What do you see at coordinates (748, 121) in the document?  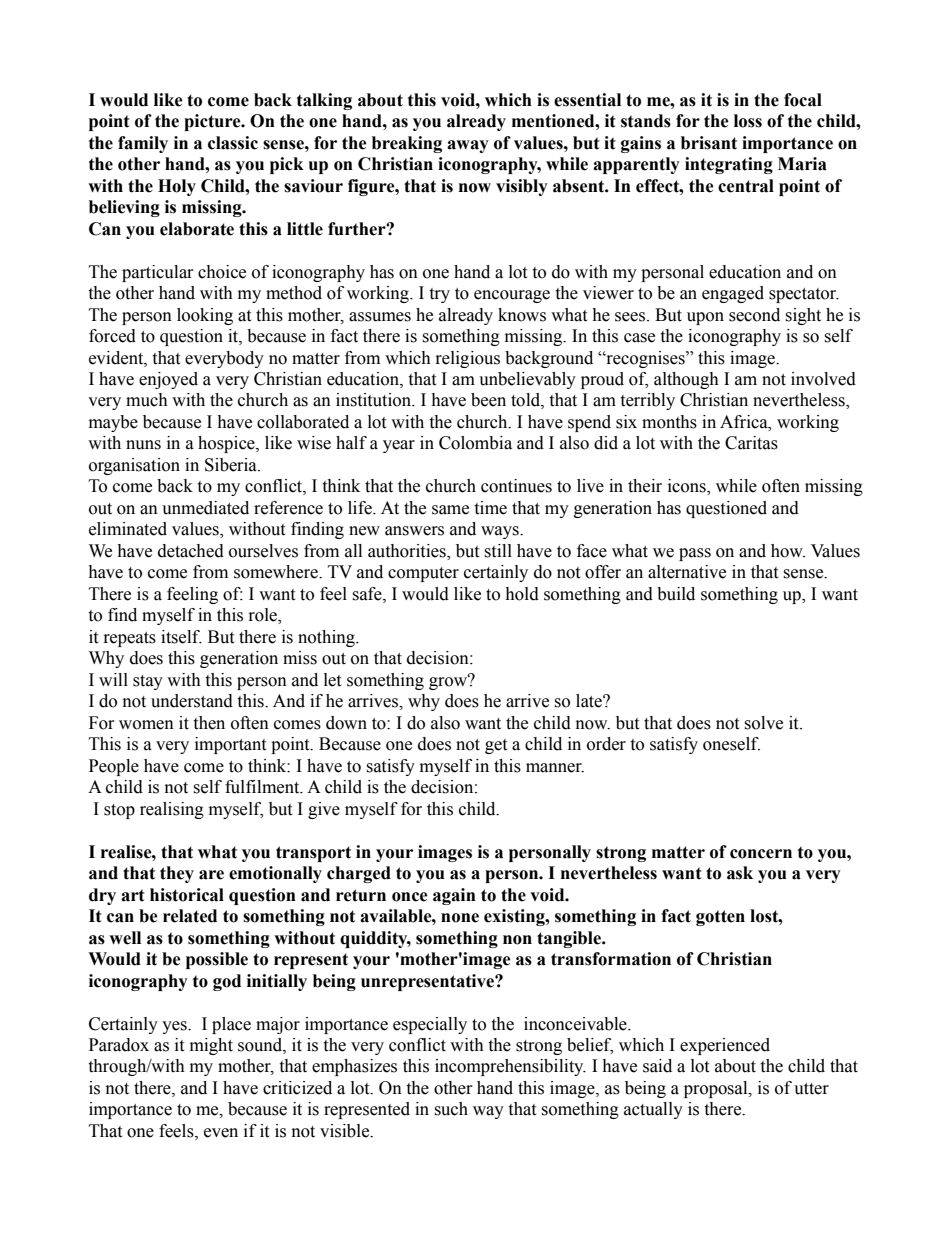 I see `loss` at bounding box center [748, 121].
